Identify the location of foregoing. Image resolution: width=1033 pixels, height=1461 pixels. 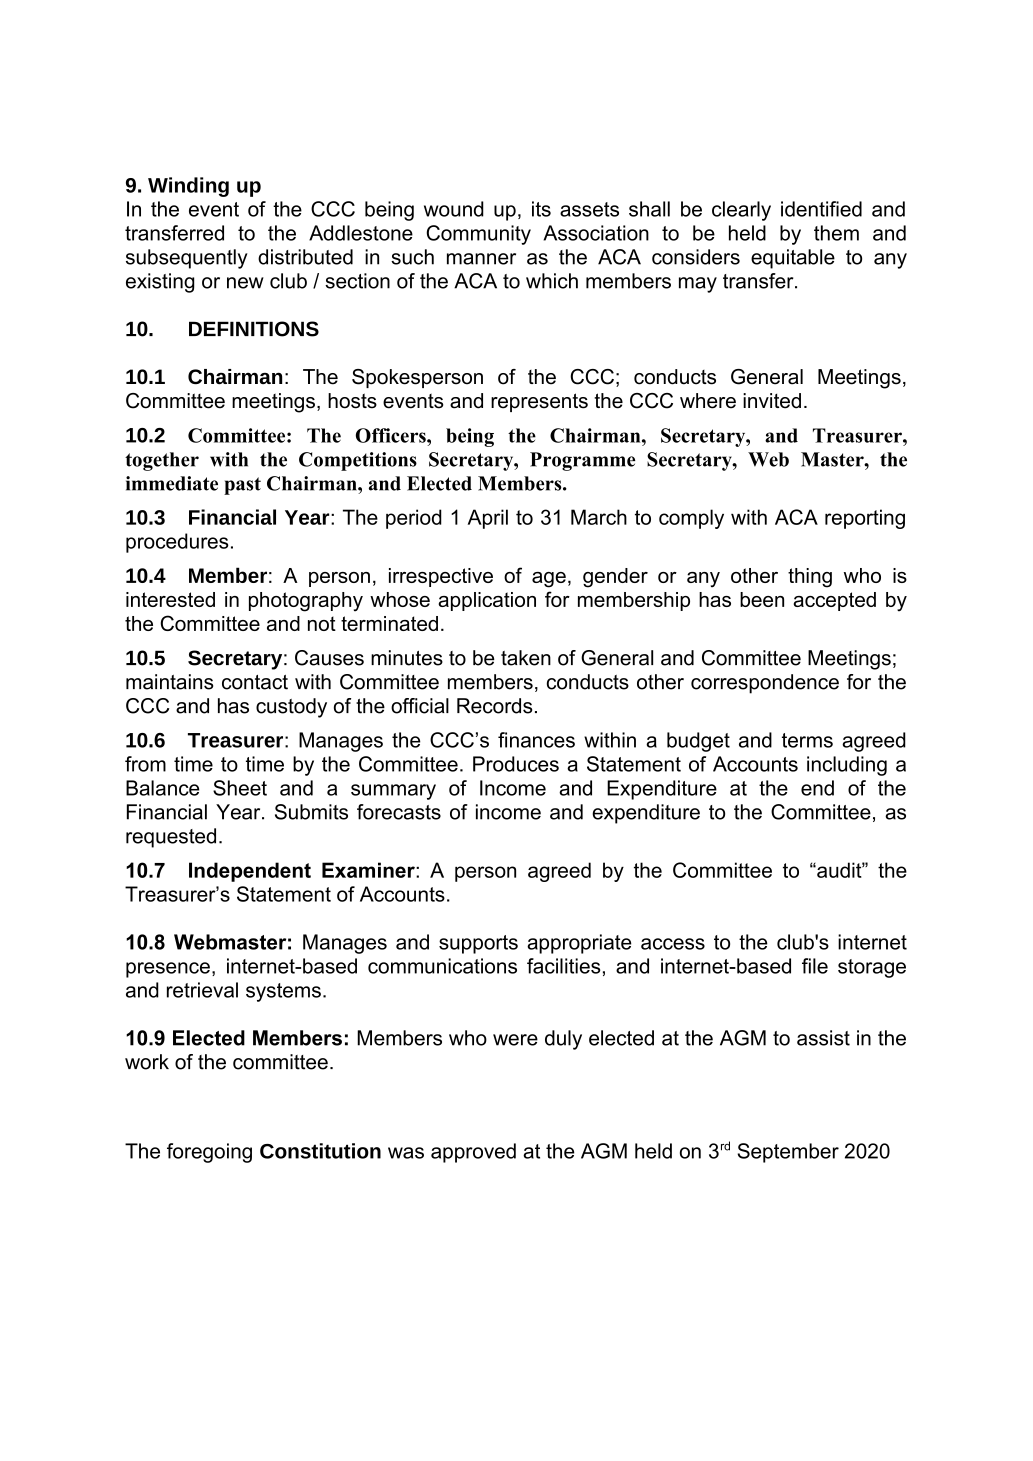
(209, 1153).
